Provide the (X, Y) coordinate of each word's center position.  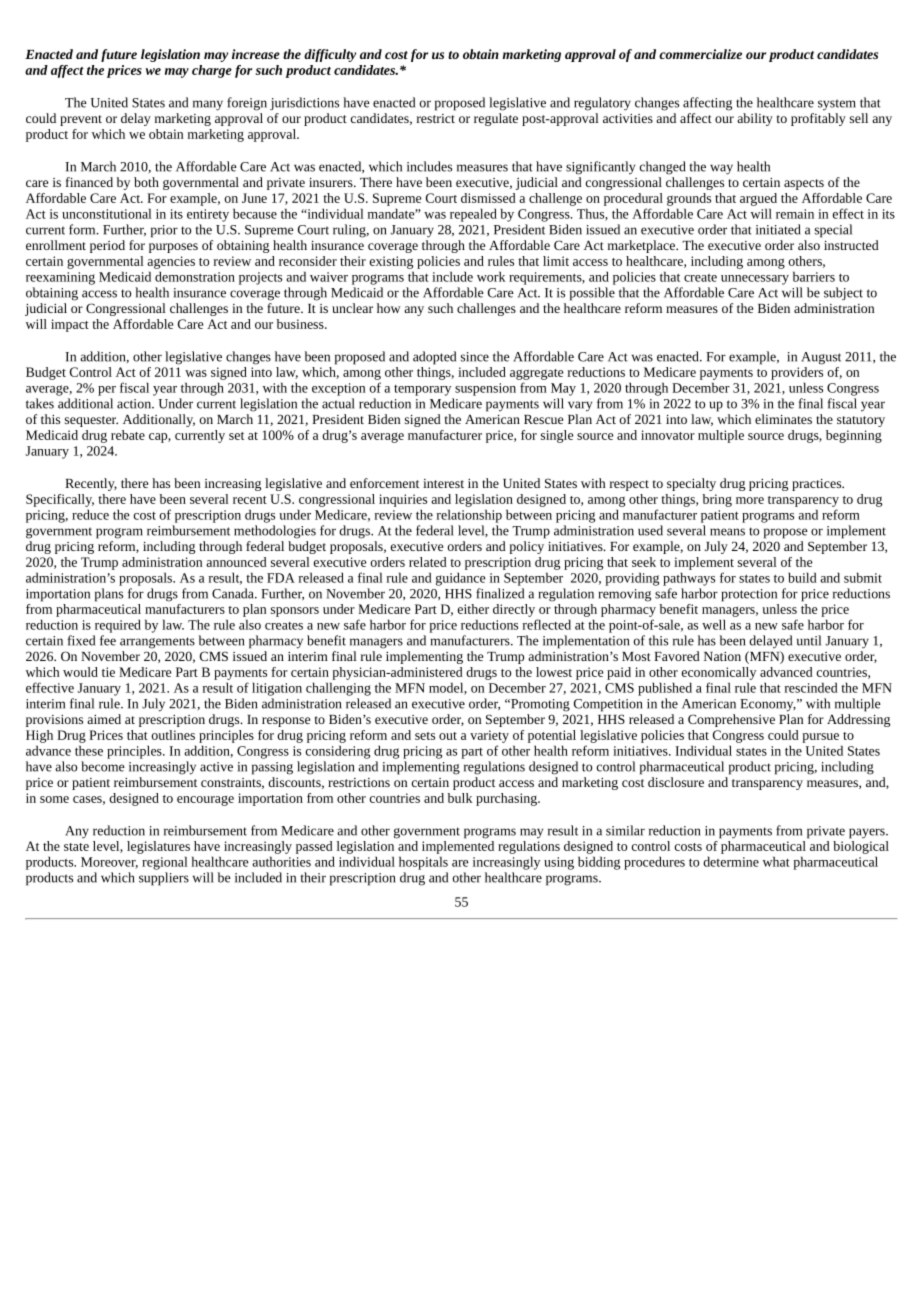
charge (212, 71)
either (473, 609)
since (475, 357)
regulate (496, 119)
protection (749, 595)
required (118, 626)
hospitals (423, 863)
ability (755, 119)
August (821, 358)
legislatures (158, 847)
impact (70, 325)
